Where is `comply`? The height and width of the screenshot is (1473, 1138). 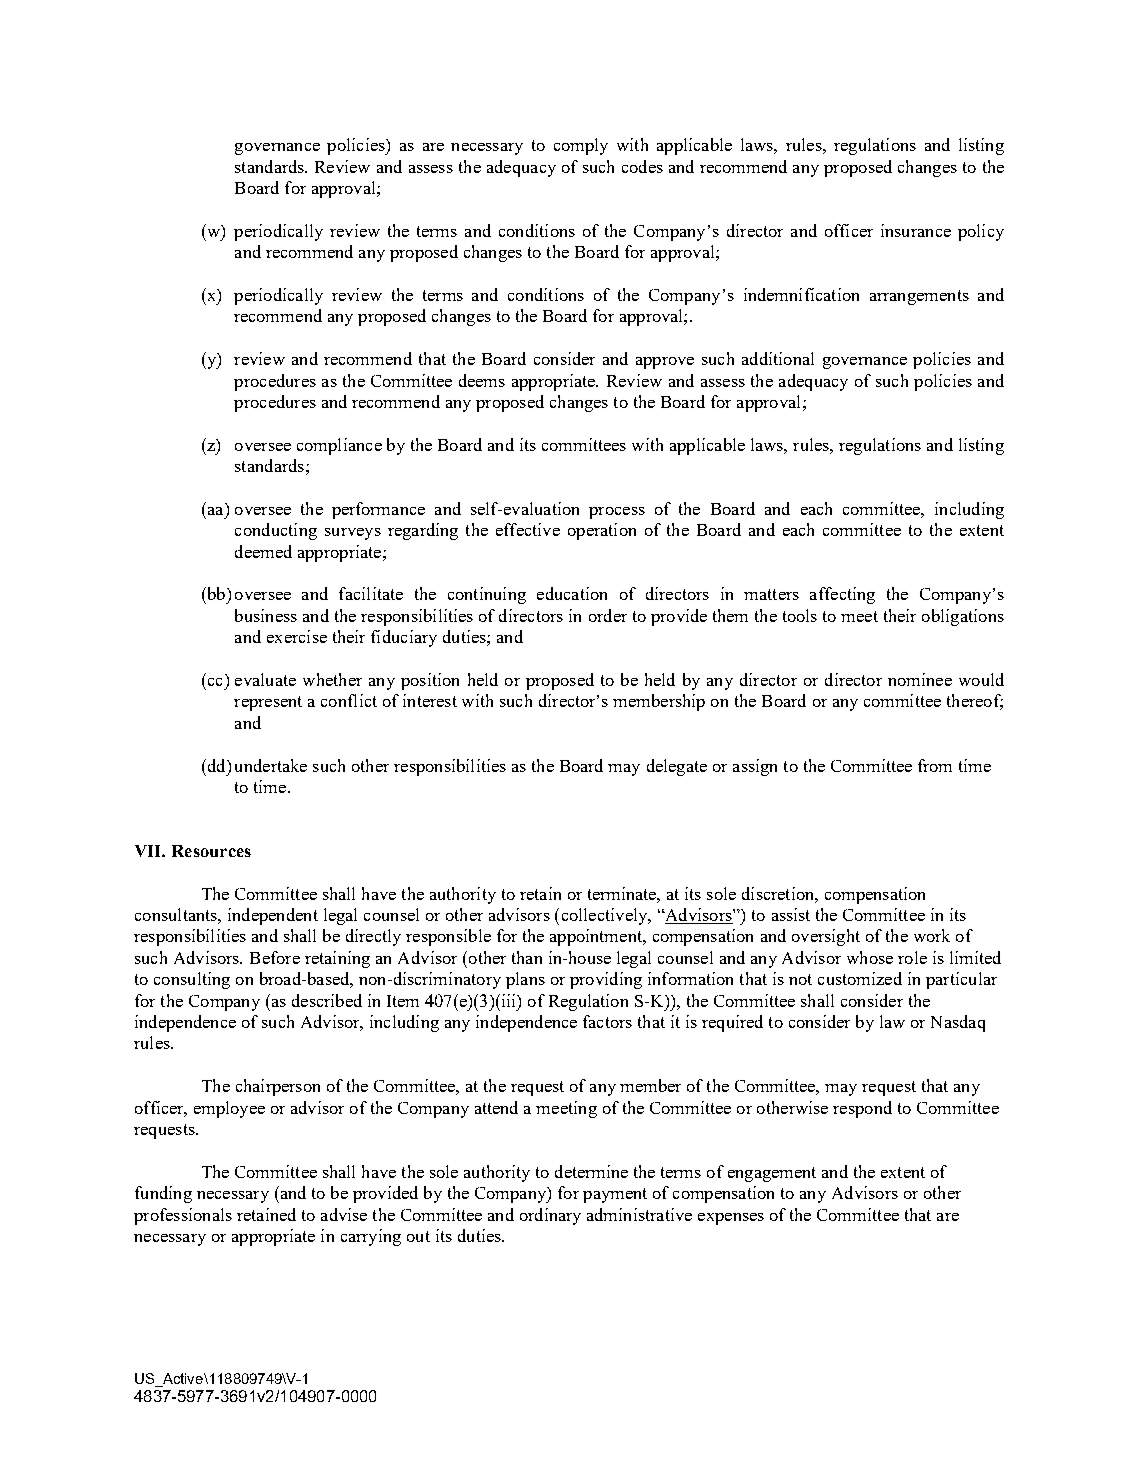
comply is located at coordinates (581, 146).
